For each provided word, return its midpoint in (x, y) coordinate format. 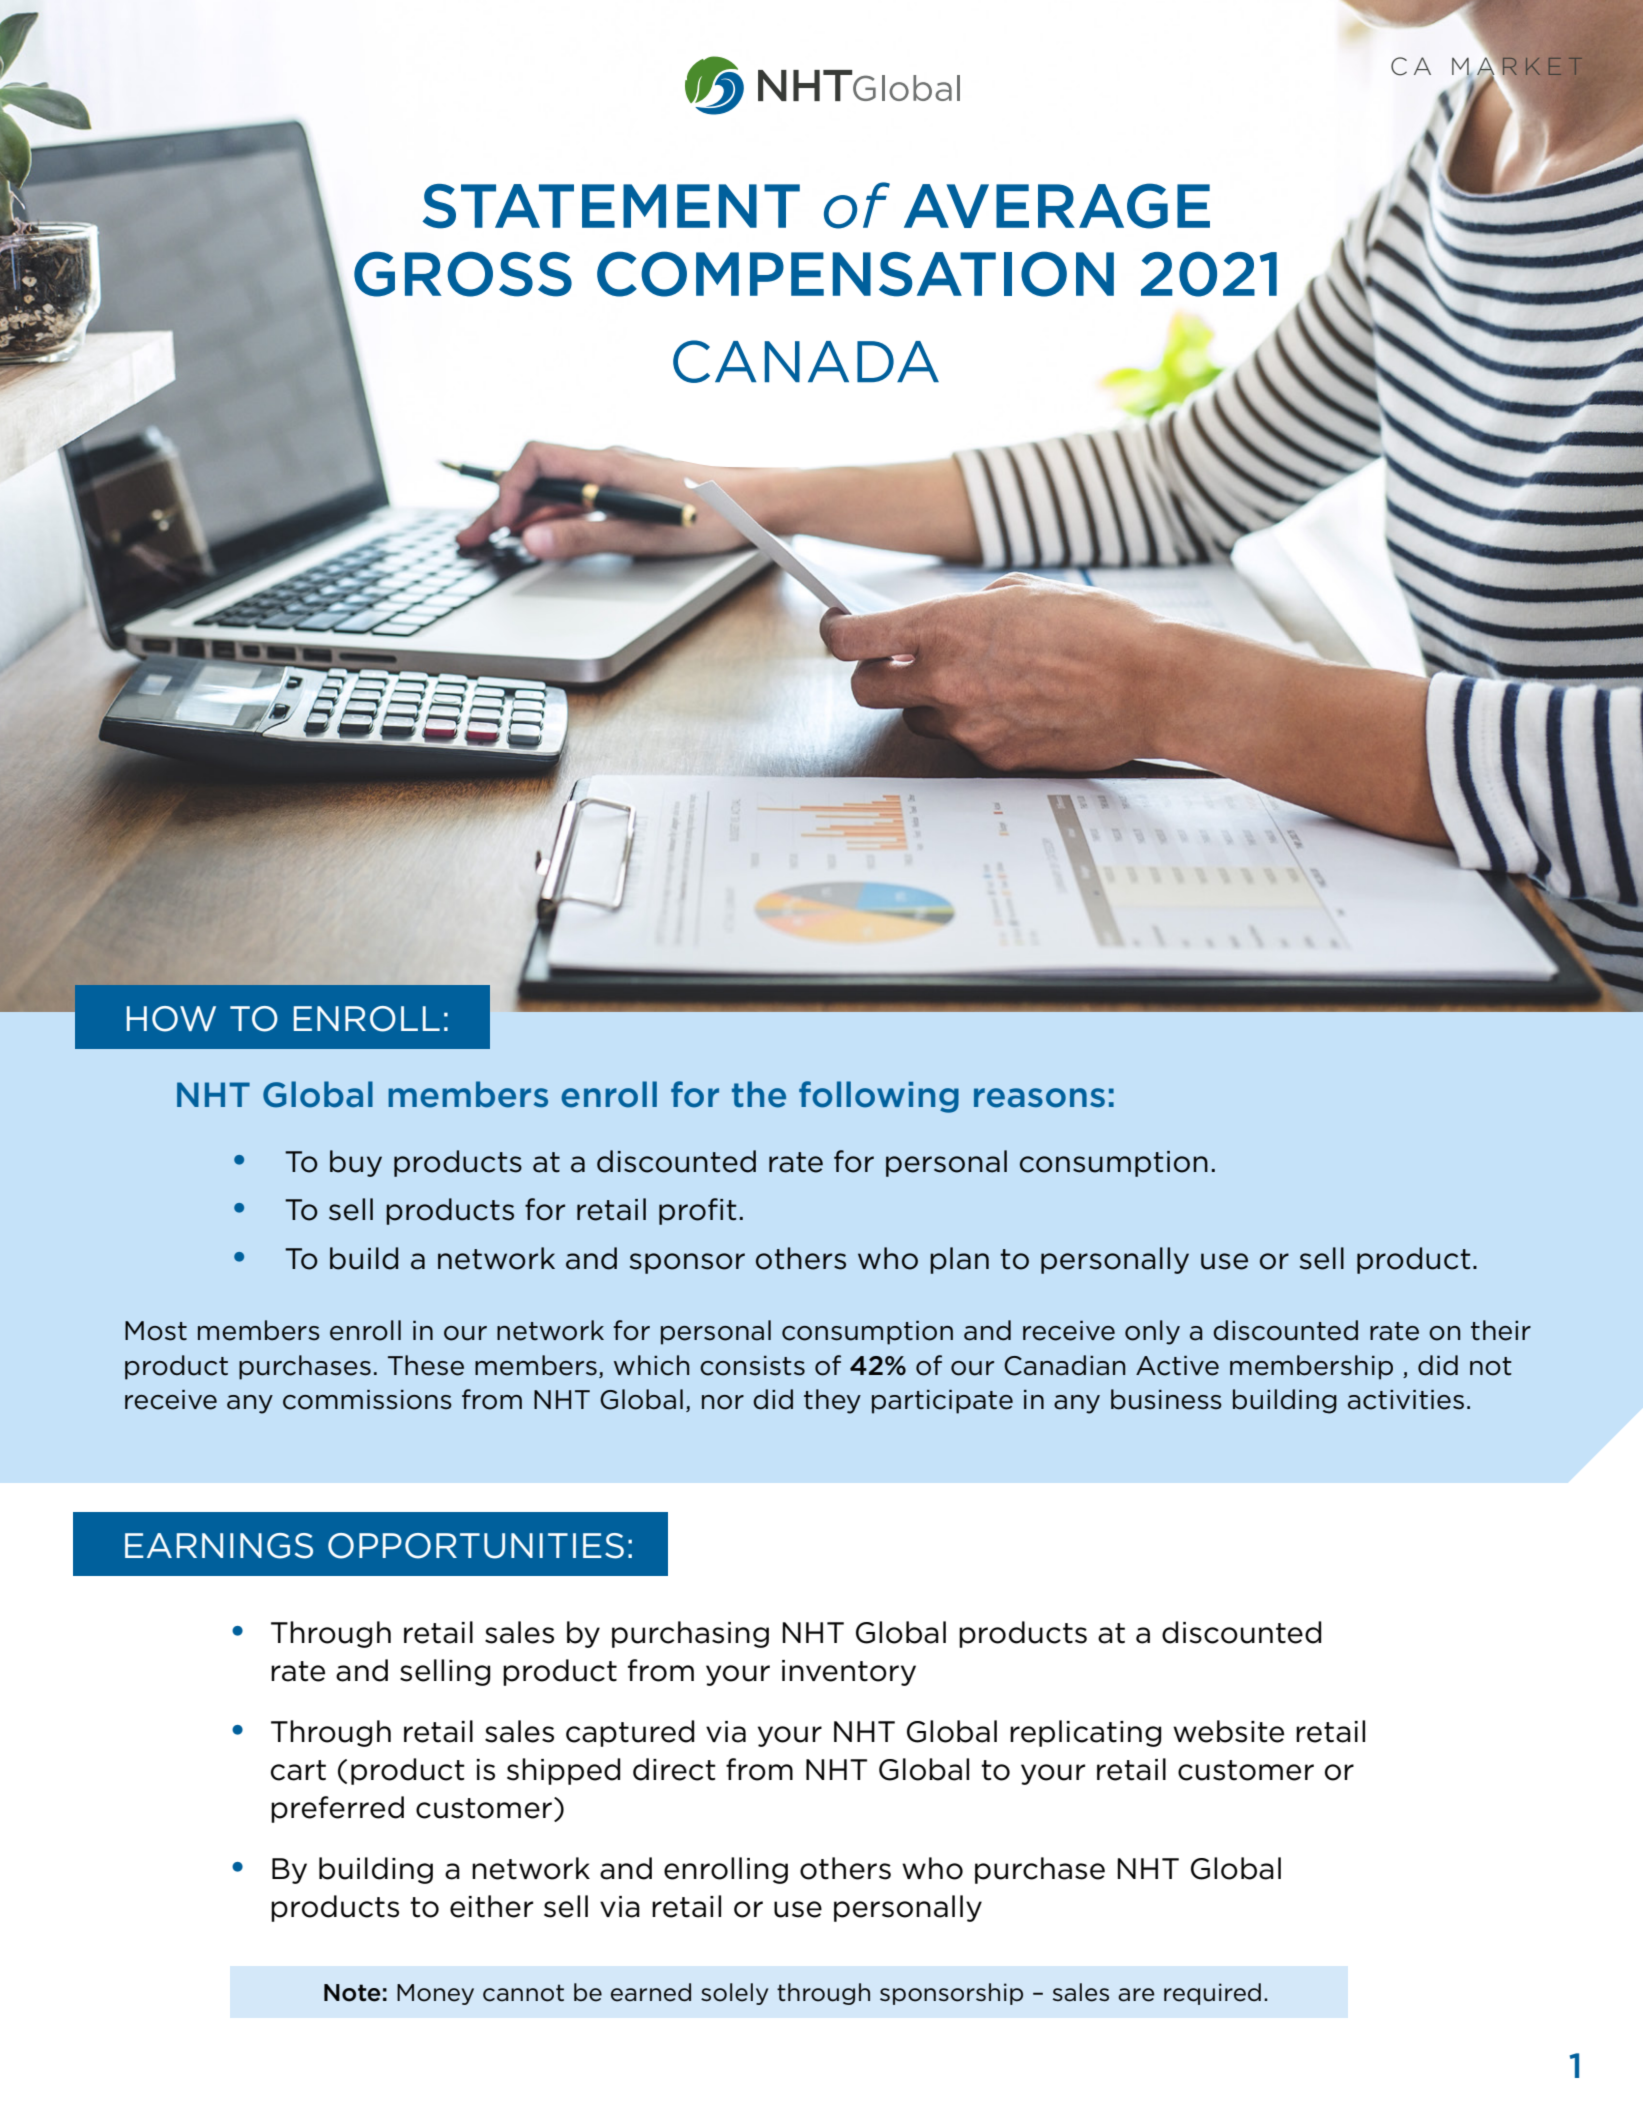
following (879, 1097)
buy (356, 1163)
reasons (1039, 1098)
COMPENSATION (855, 274)
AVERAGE (1057, 206)
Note (352, 1993)
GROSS (463, 274)
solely (734, 1994)
